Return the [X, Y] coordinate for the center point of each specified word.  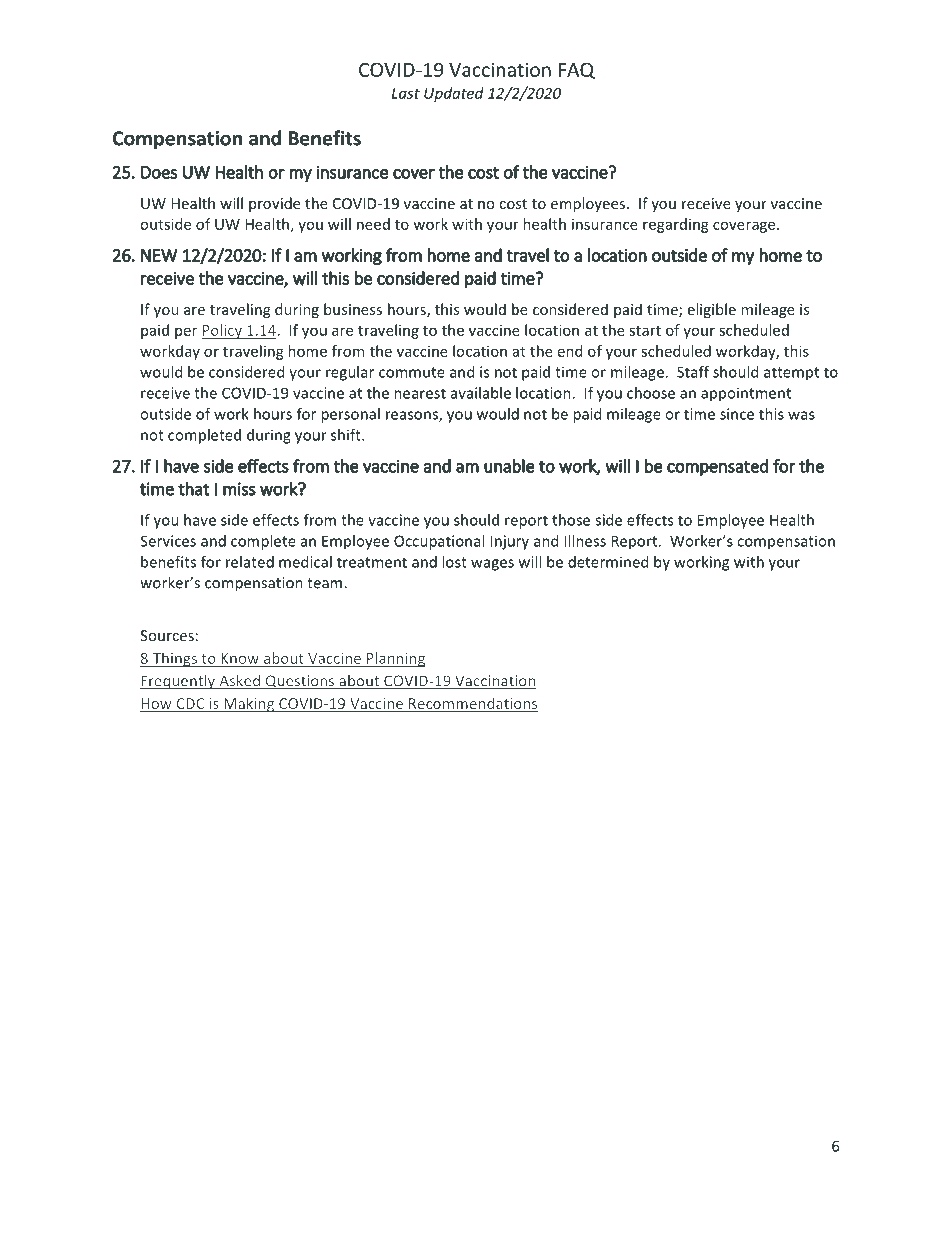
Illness [585, 541]
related [250, 562]
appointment [746, 394]
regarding [676, 225]
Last [406, 93]
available [481, 393]
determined [608, 562]
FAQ [577, 70]
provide [274, 204]
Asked [239, 682]
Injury [510, 542]
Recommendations [472, 704]
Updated [454, 94]
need [373, 224]
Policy [222, 331]
